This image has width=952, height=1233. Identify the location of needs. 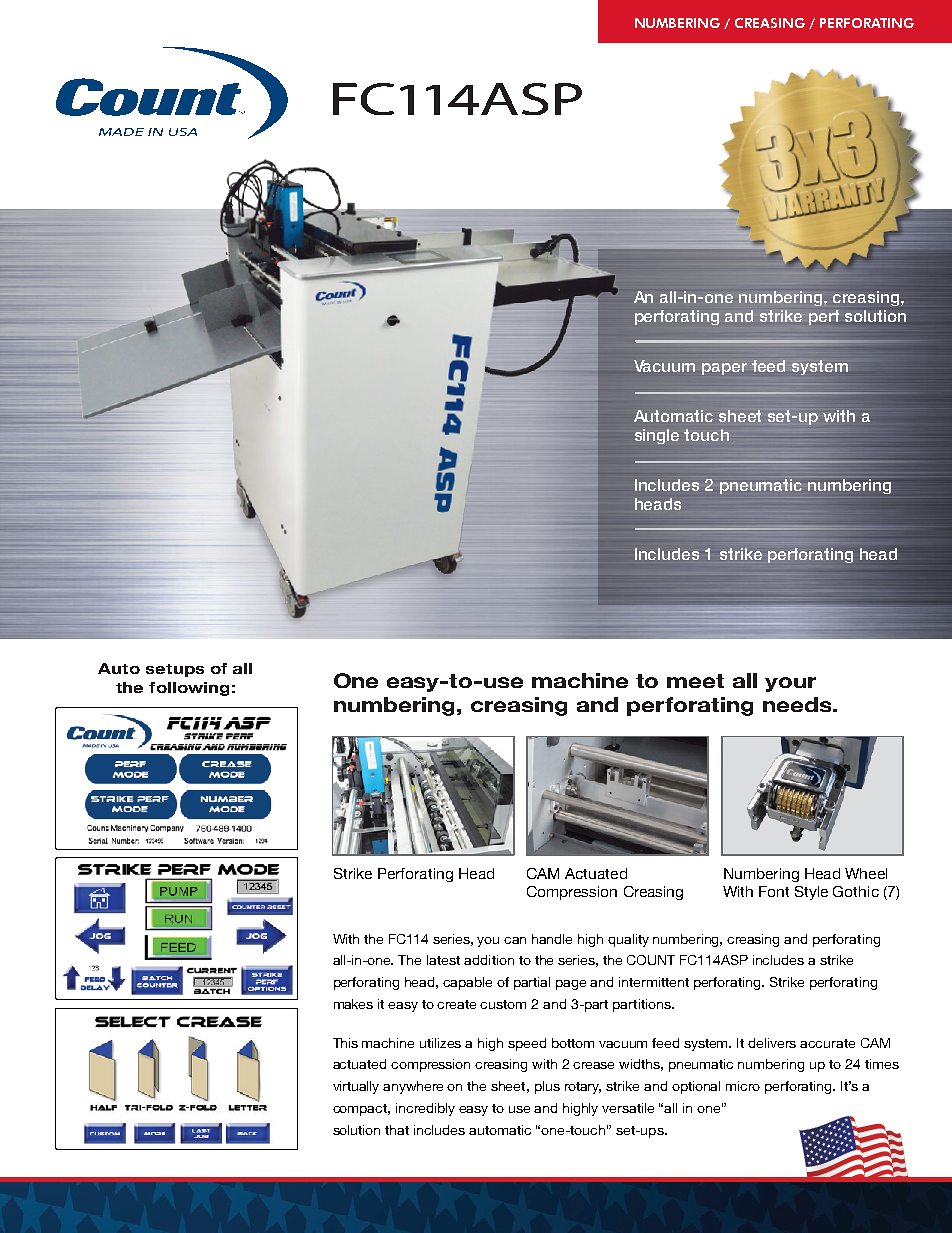
(798, 704).
